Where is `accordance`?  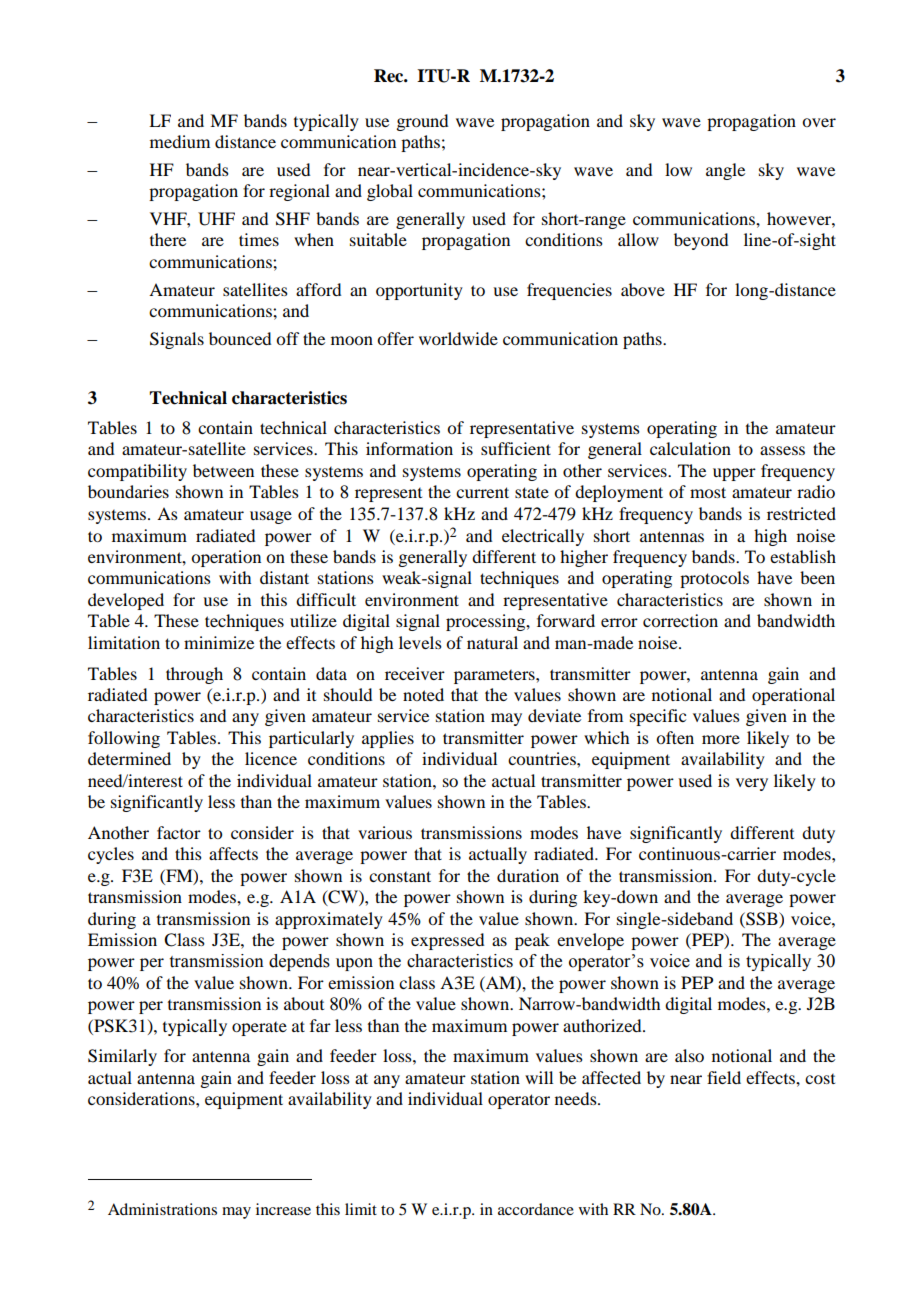 accordance is located at coordinates (536, 1209).
